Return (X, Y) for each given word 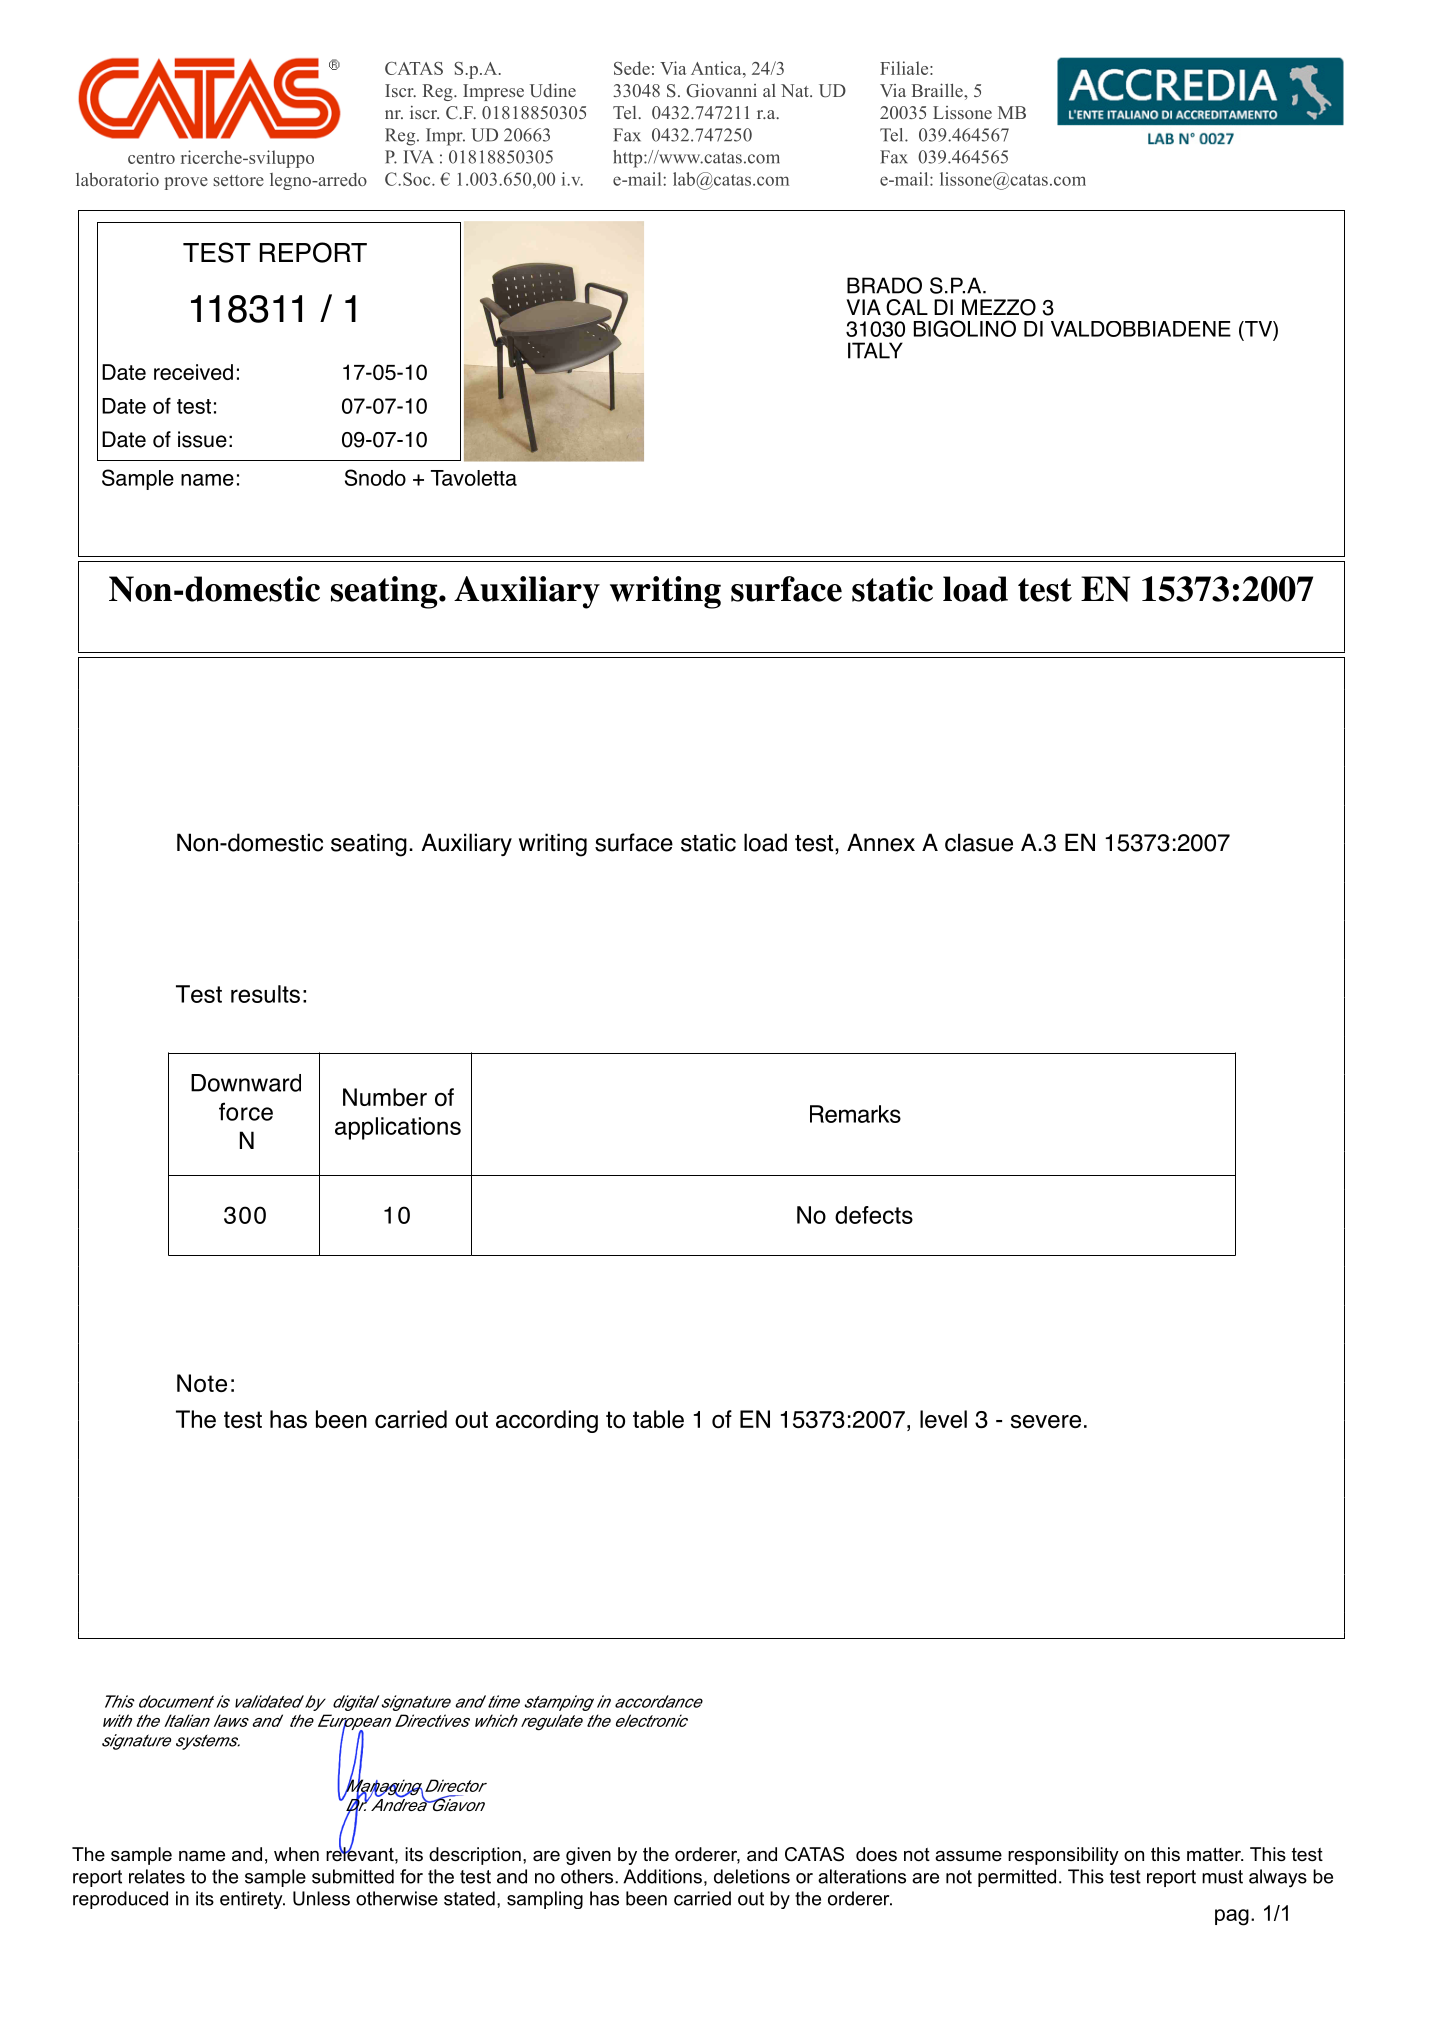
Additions (662, 1876)
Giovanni (721, 91)
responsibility (1063, 1856)
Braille (938, 90)
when (296, 1854)
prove (186, 183)
